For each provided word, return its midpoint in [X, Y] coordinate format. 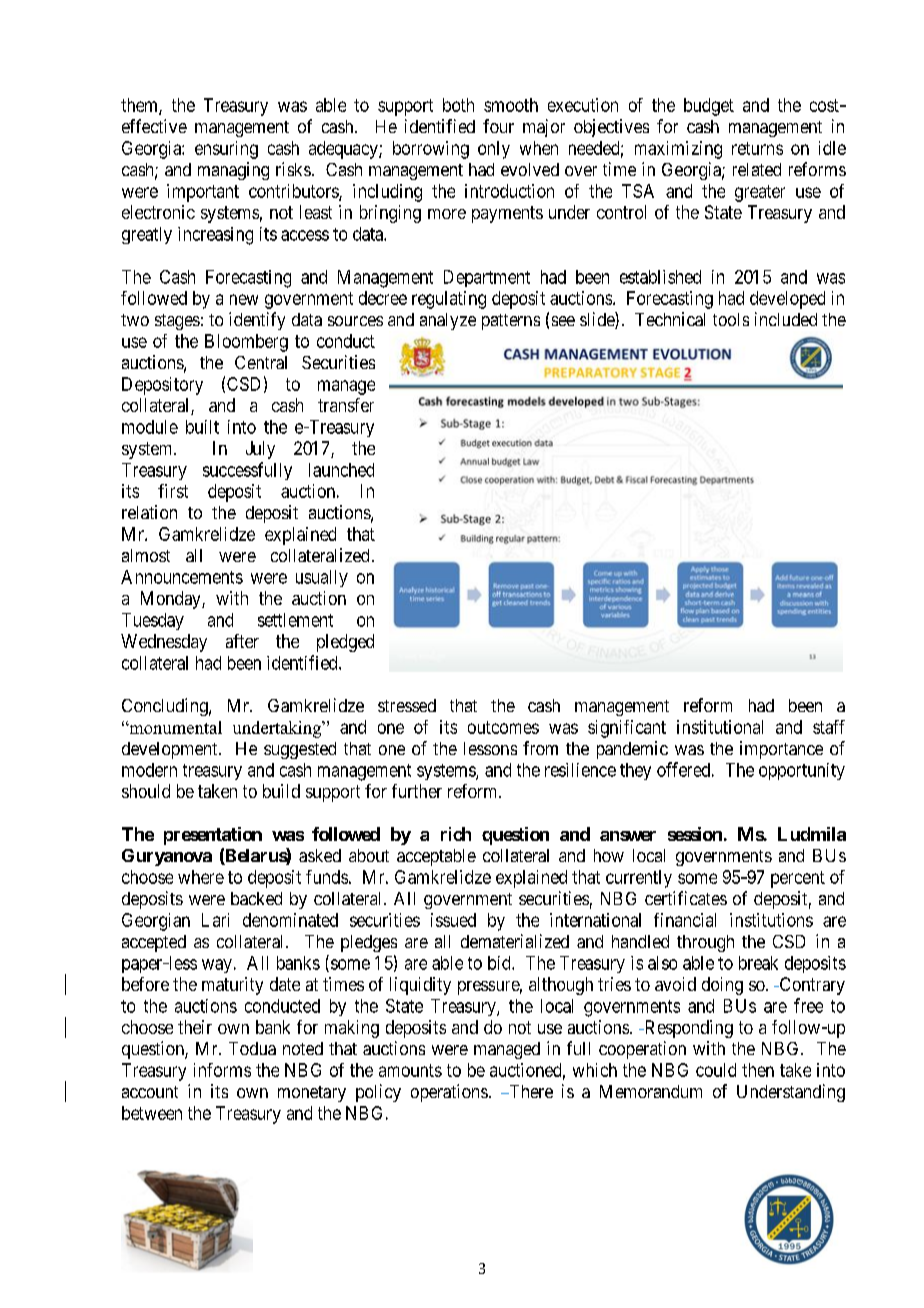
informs [222, 1070]
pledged [345, 643]
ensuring [226, 150]
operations [449, 1093]
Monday [172, 600]
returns [757, 148]
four [498, 126]
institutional [720, 727]
